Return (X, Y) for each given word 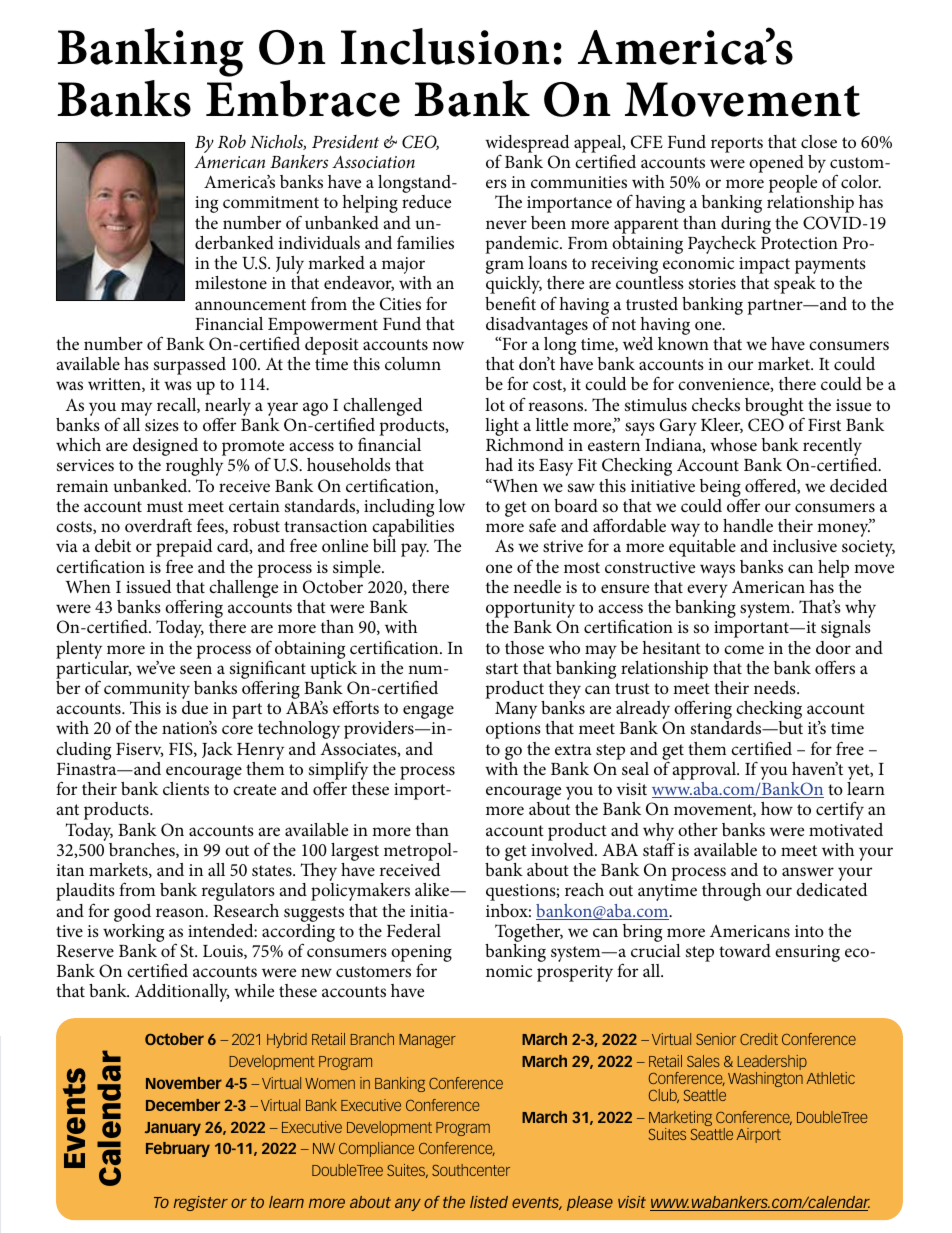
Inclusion (445, 46)
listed (489, 1202)
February (178, 1149)
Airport (759, 1135)
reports (737, 145)
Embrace (303, 98)
